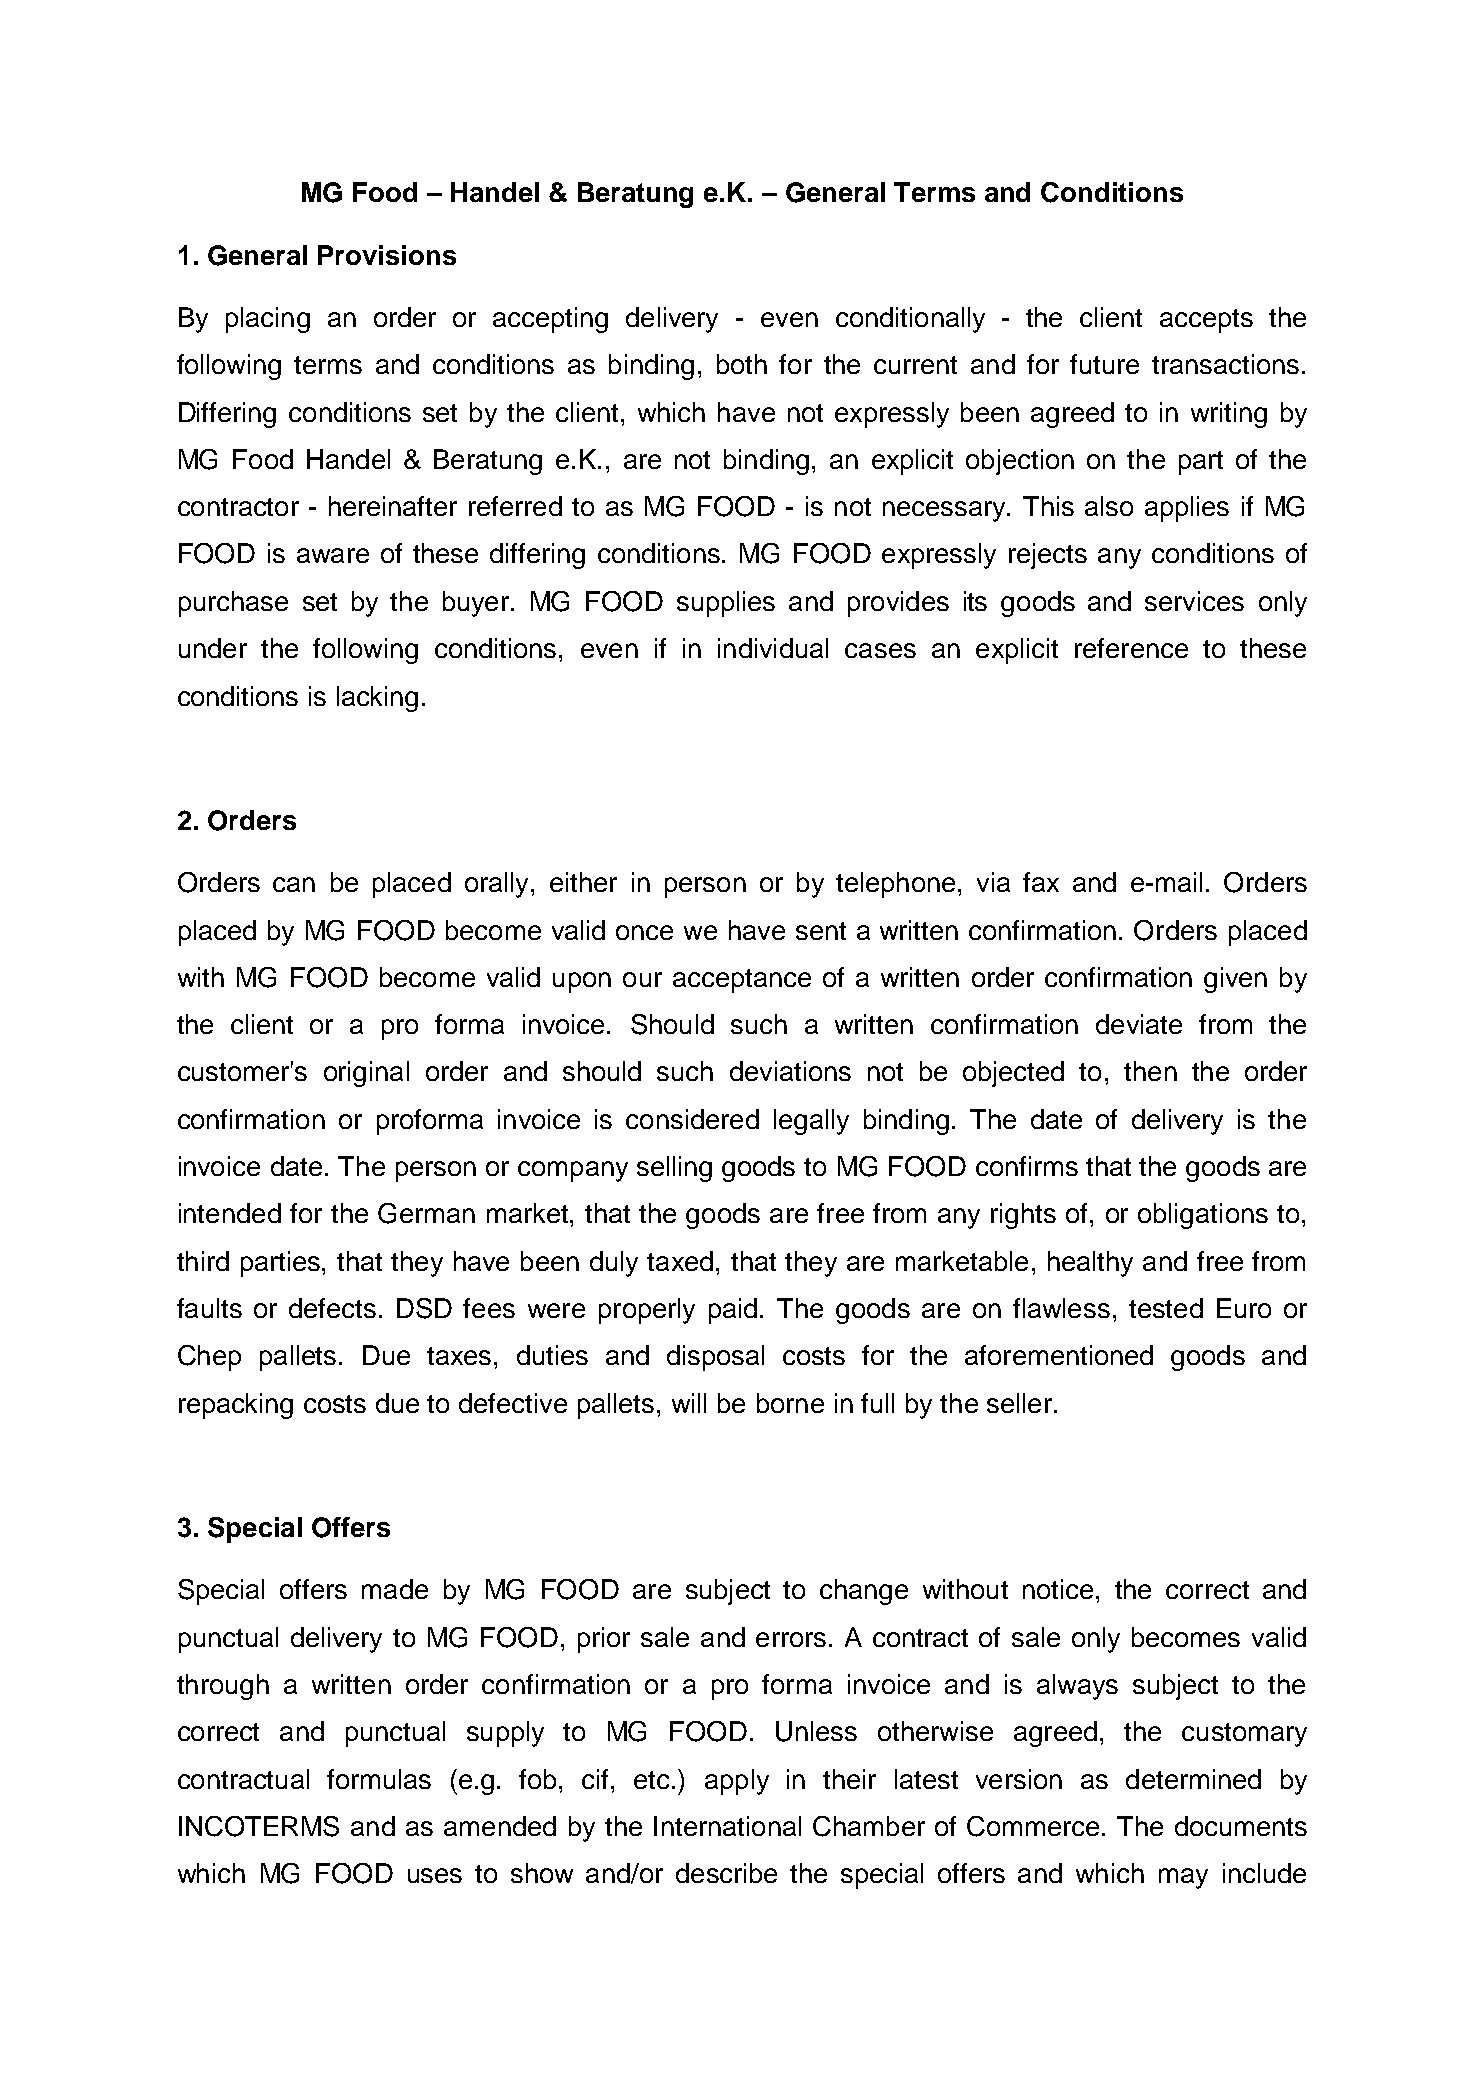 This screenshot has height=2099, width=1484. Describe the element at coordinates (379, 1779) in the screenshot. I see `formulas` at that location.
